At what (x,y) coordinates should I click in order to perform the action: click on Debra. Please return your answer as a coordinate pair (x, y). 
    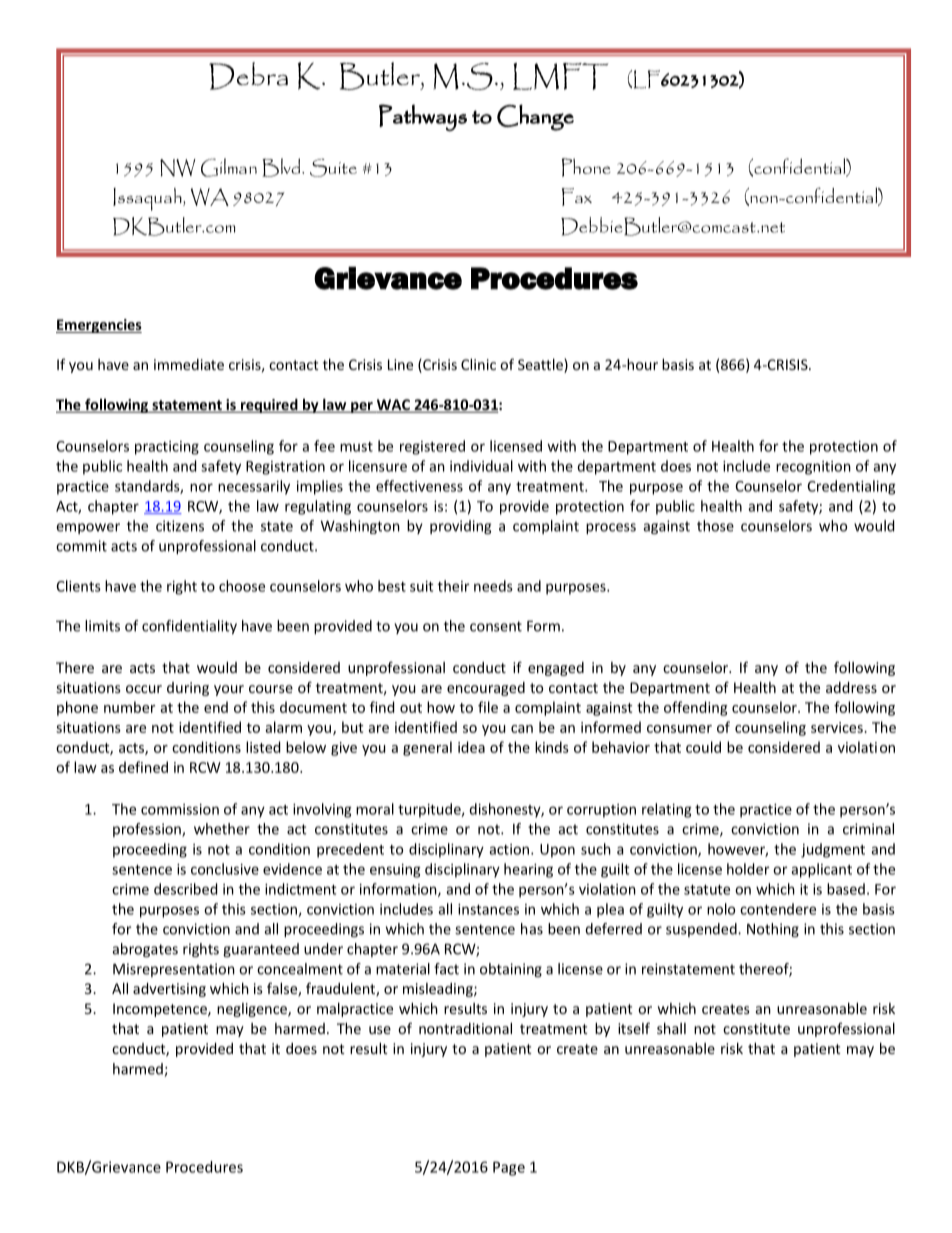
    Looking at the image, I should click on (248, 76).
